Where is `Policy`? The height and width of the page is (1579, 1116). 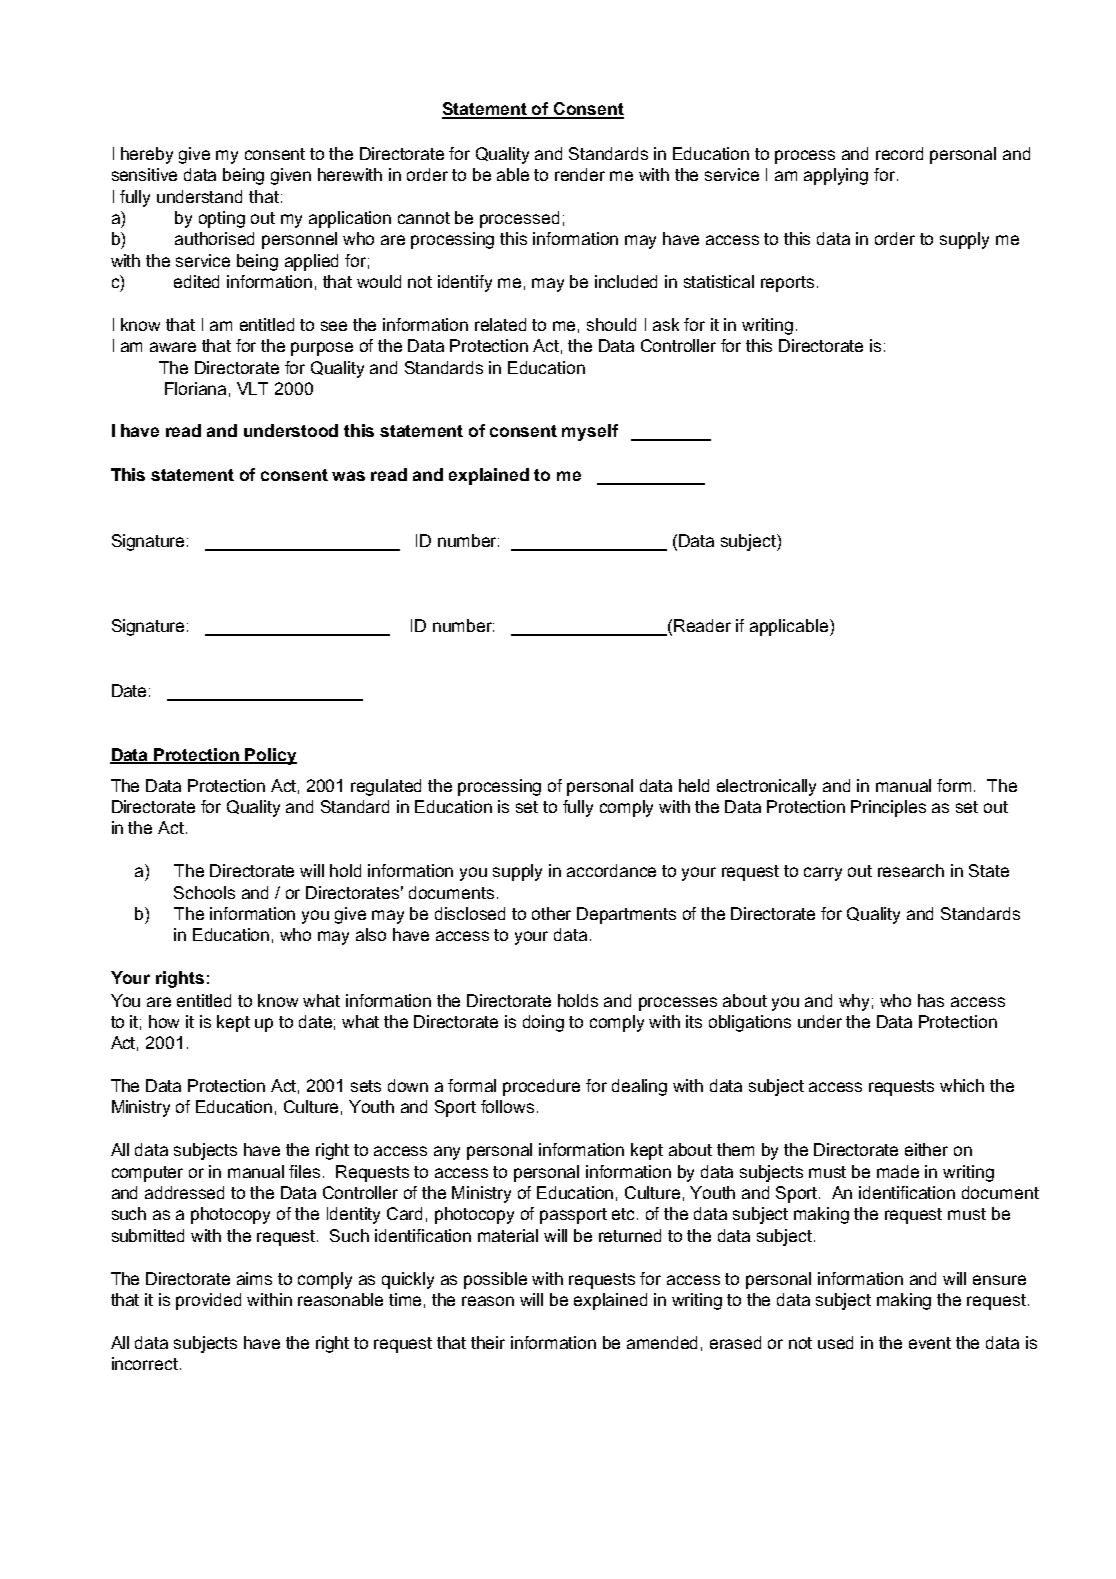
Policy is located at coordinates (270, 756).
